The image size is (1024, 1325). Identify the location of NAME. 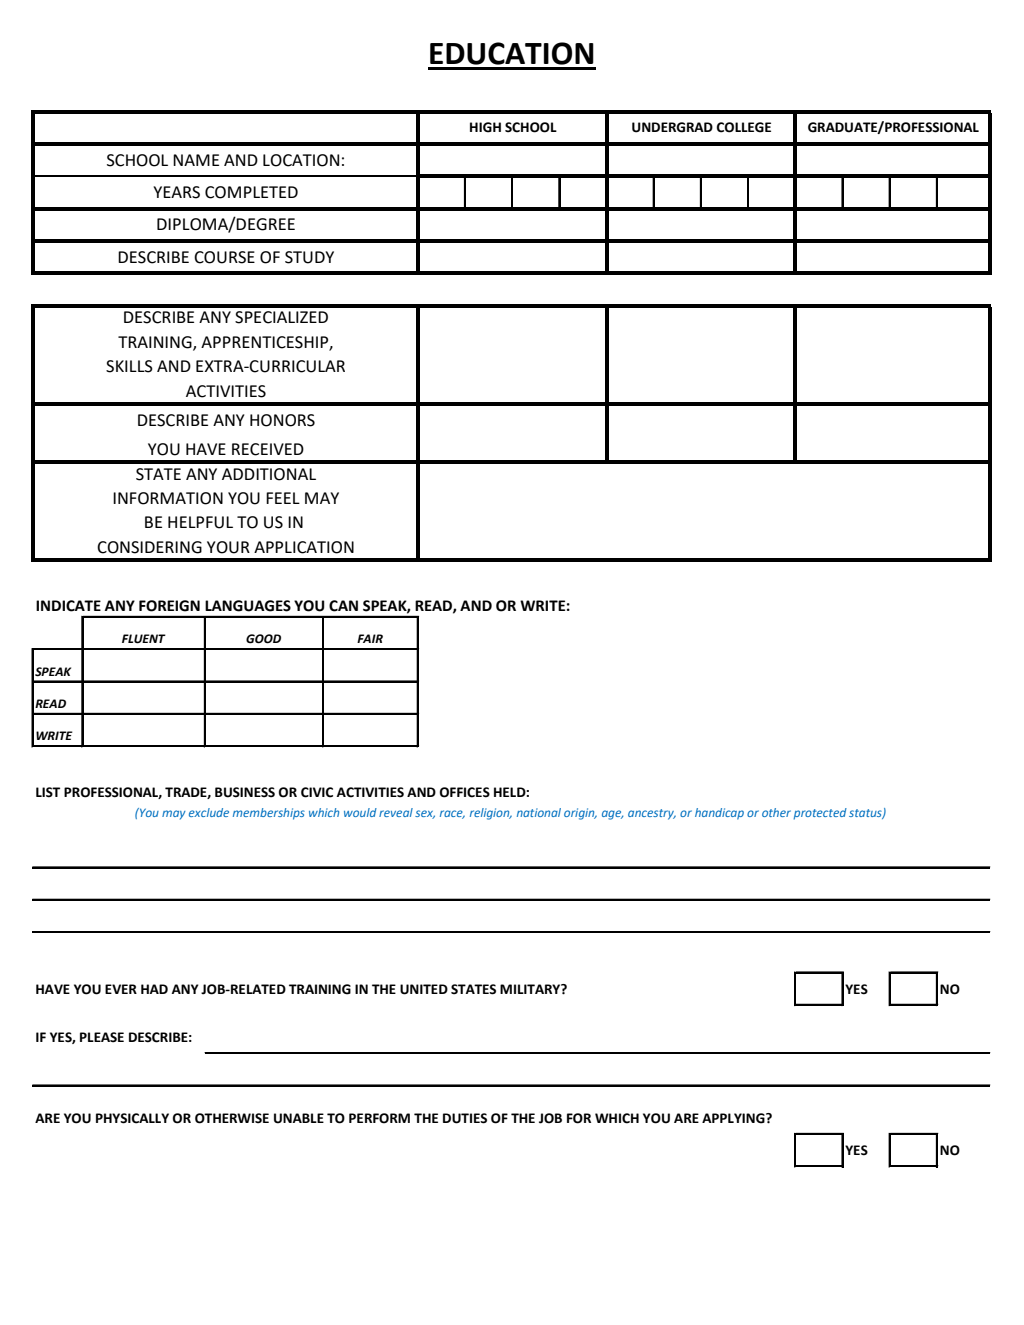
(196, 160).
